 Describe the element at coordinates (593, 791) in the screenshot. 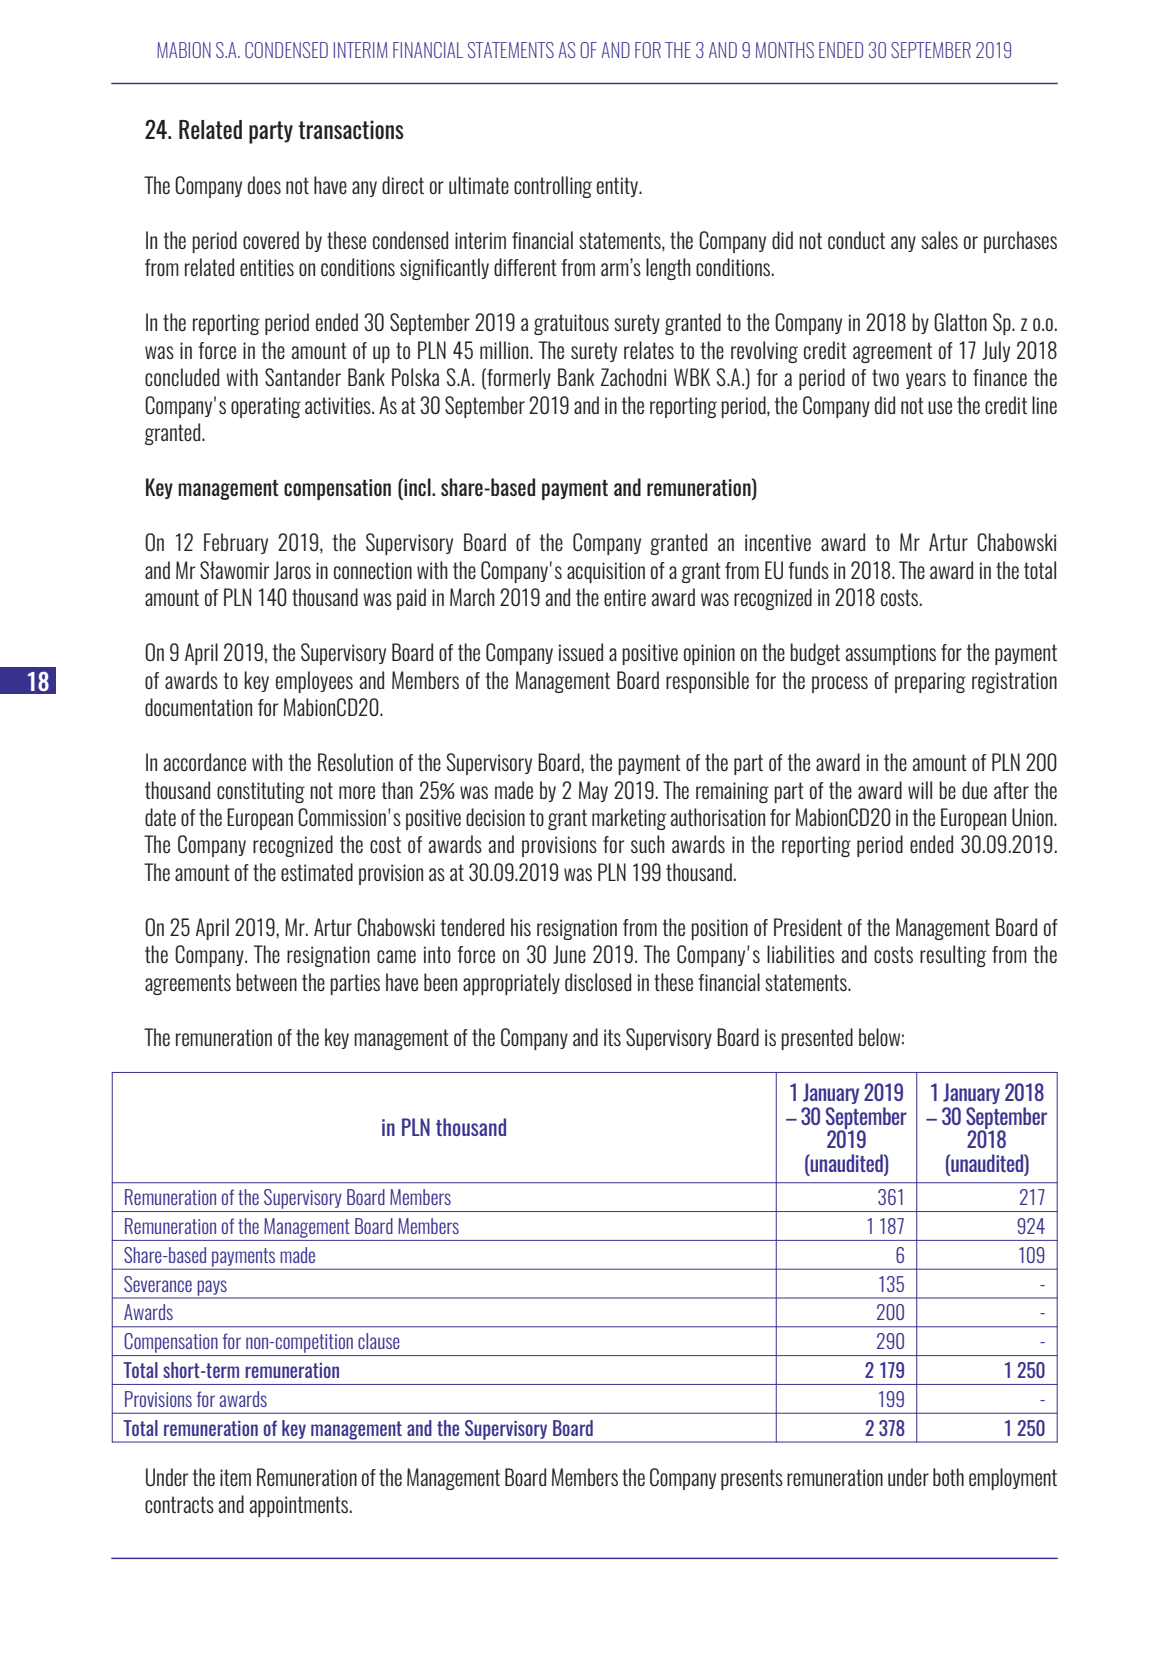

I see `May` at that location.
